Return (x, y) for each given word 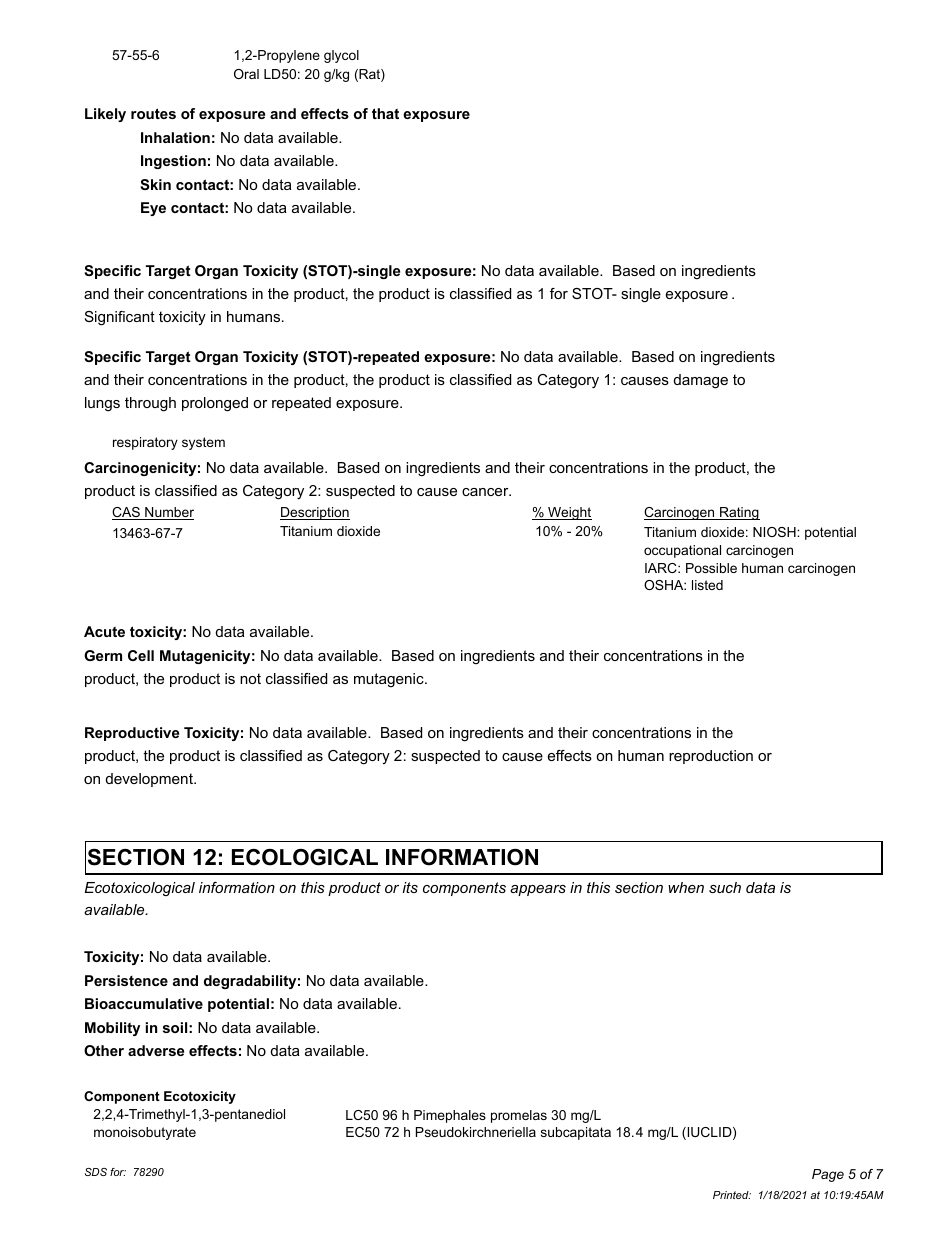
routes (153, 113)
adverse (156, 1050)
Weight (569, 513)
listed (707, 585)
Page (828, 1175)
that (385, 113)
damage (701, 381)
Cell (141, 655)
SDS (96, 1172)
